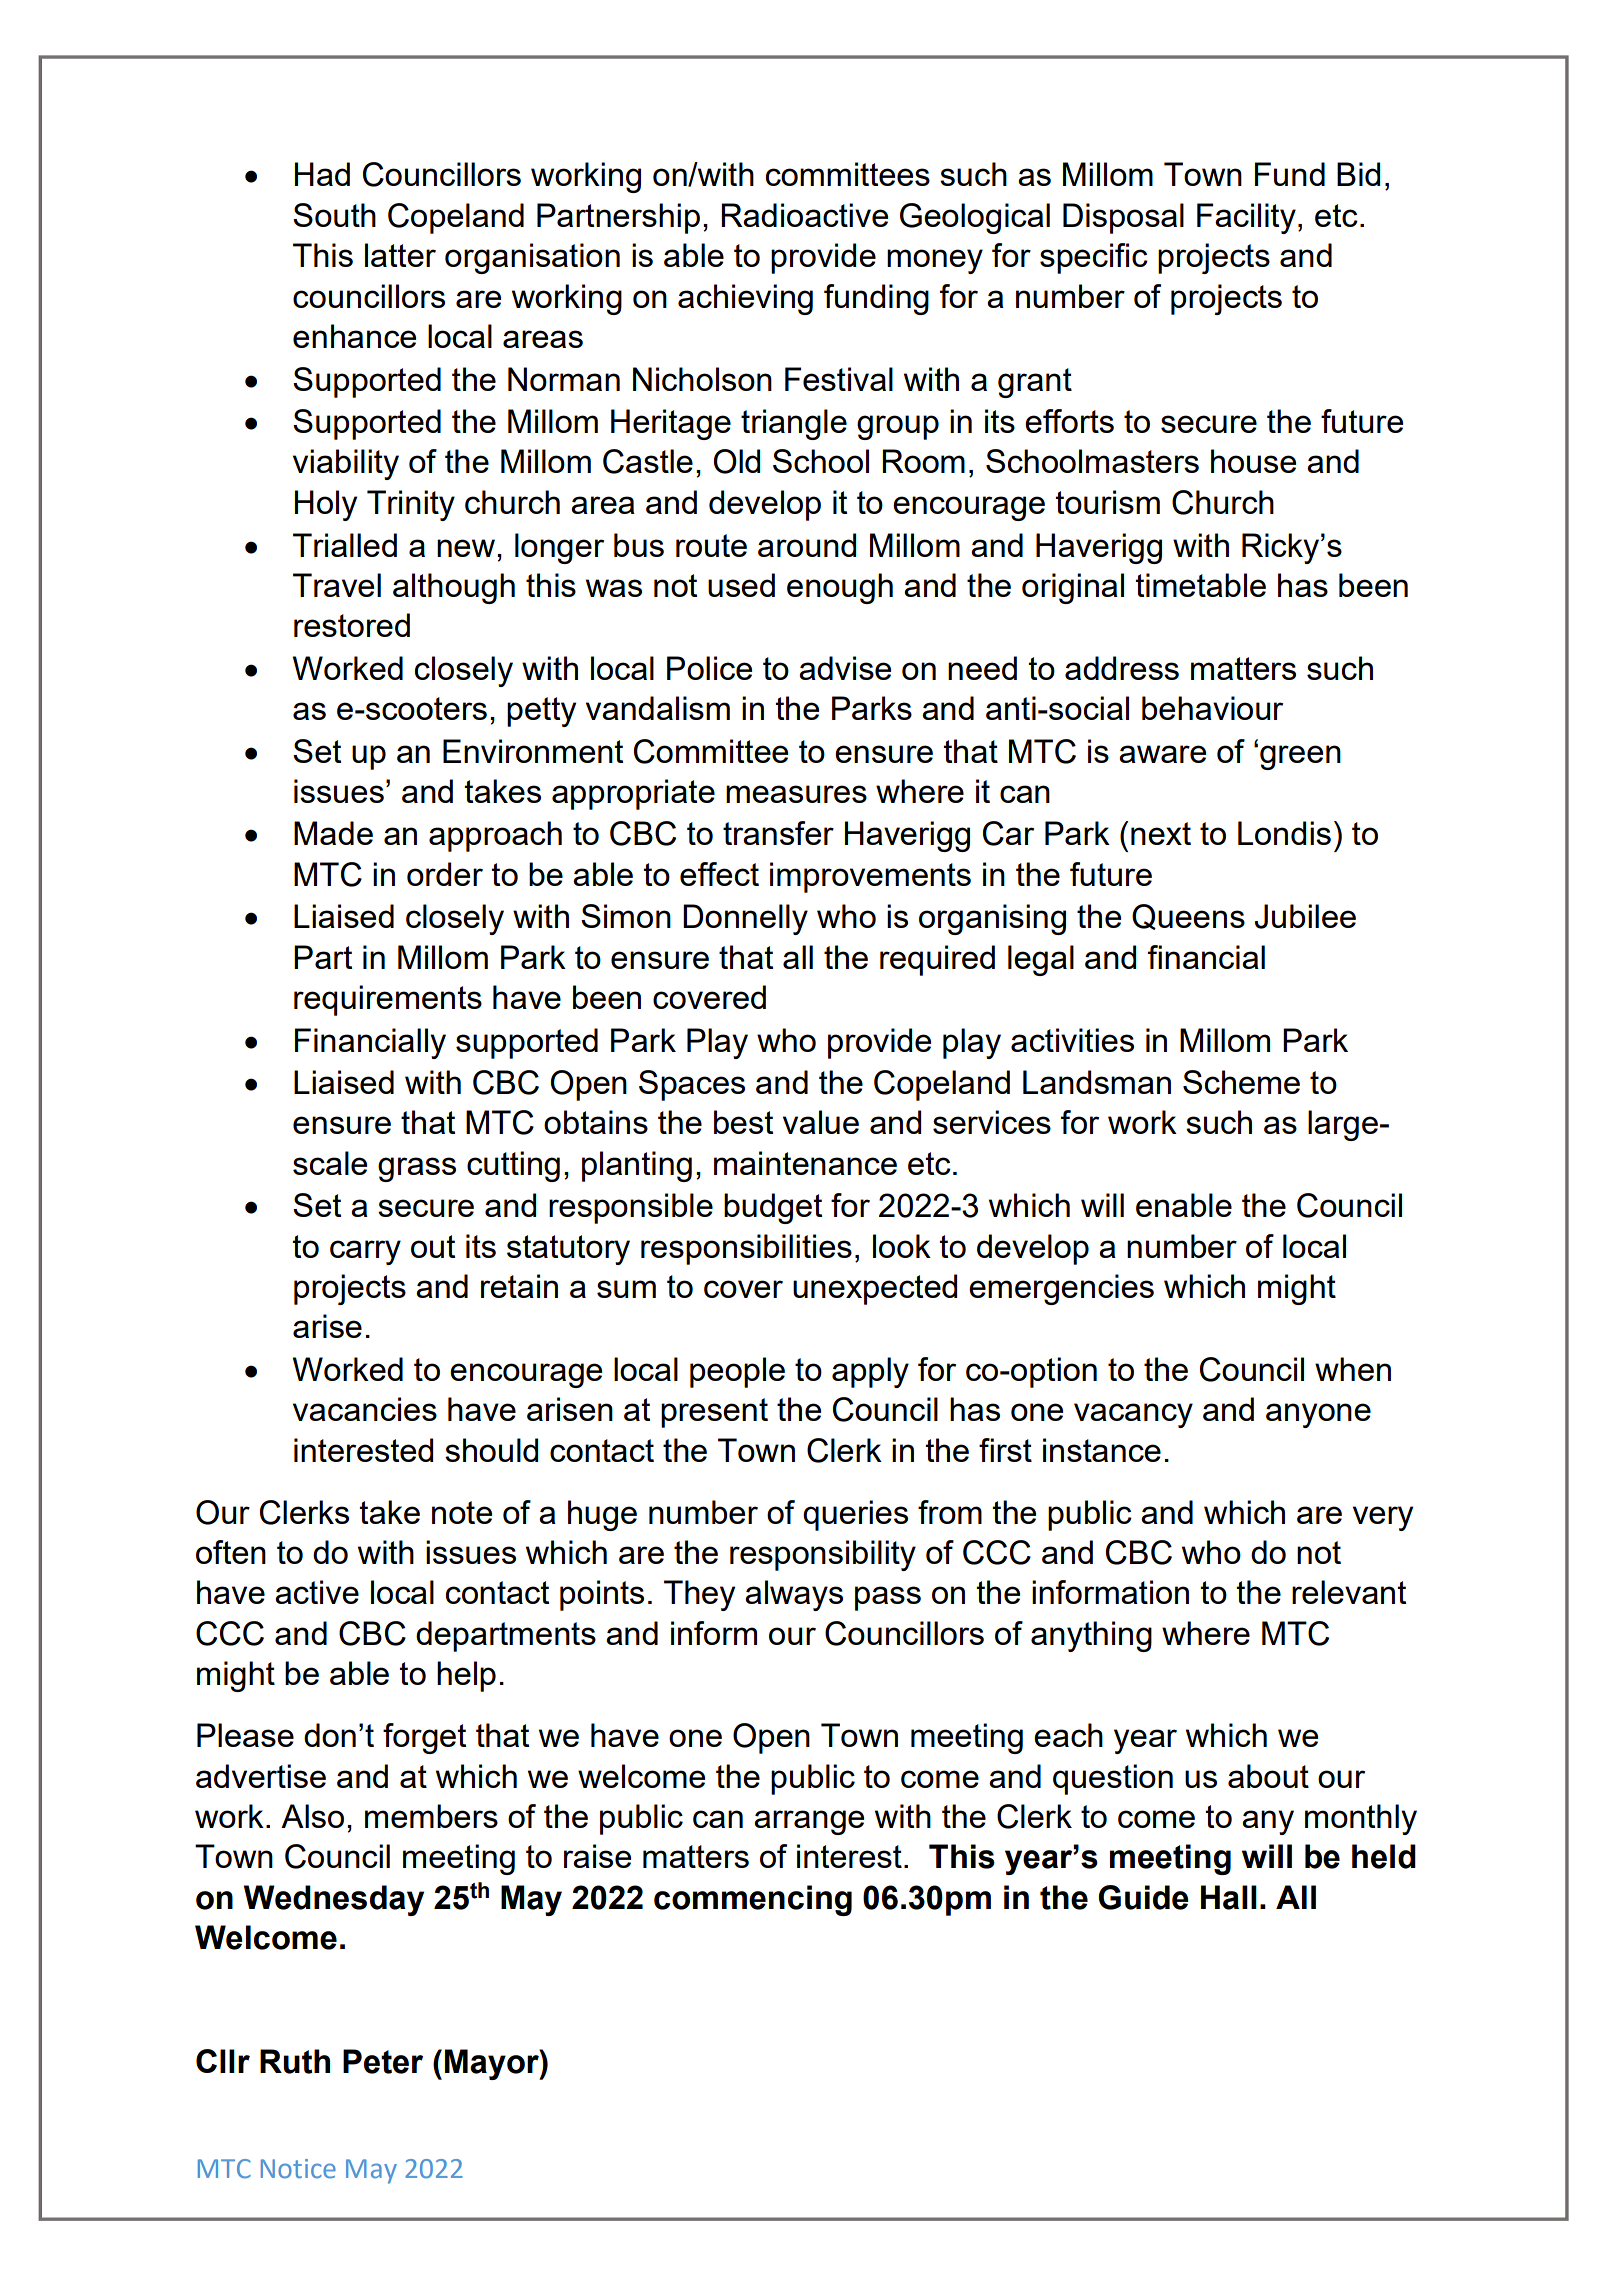 This screenshot has width=1613, height=2282. What do you see at coordinates (753, 1900) in the screenshot?
I see `commencing` at bounding box center [753, 1900].
